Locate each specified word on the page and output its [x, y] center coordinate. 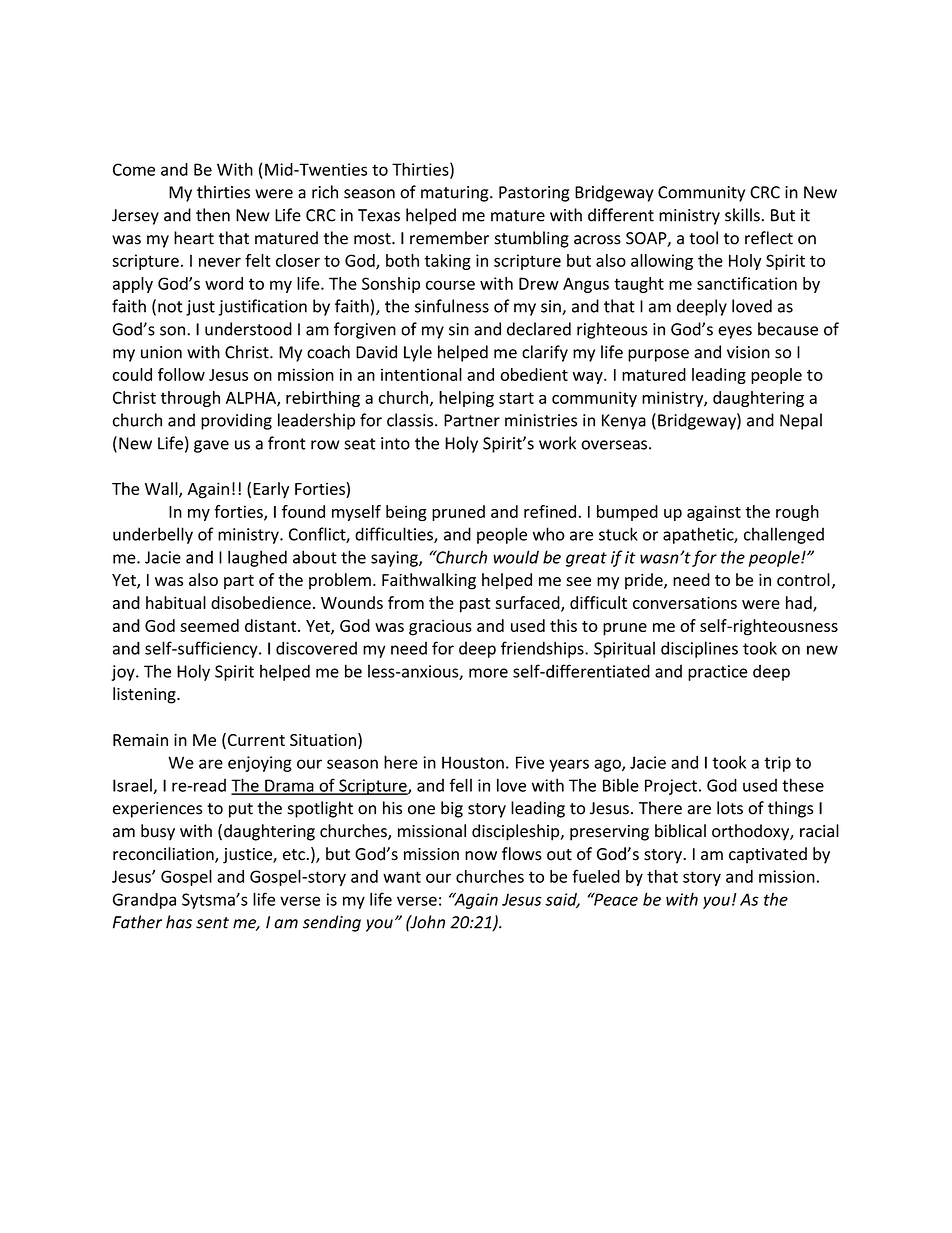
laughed [257, 558]
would [516, 557]
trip [777, 764]
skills [742, 215]
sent [212, 923]
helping [466, 399]
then [213, 215]
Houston [473, 762]
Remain [140, 740]
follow [181, 374]
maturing [456, 194]
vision [748, 352]
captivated [768, 855]
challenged [784, 535]
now [481, 856]
